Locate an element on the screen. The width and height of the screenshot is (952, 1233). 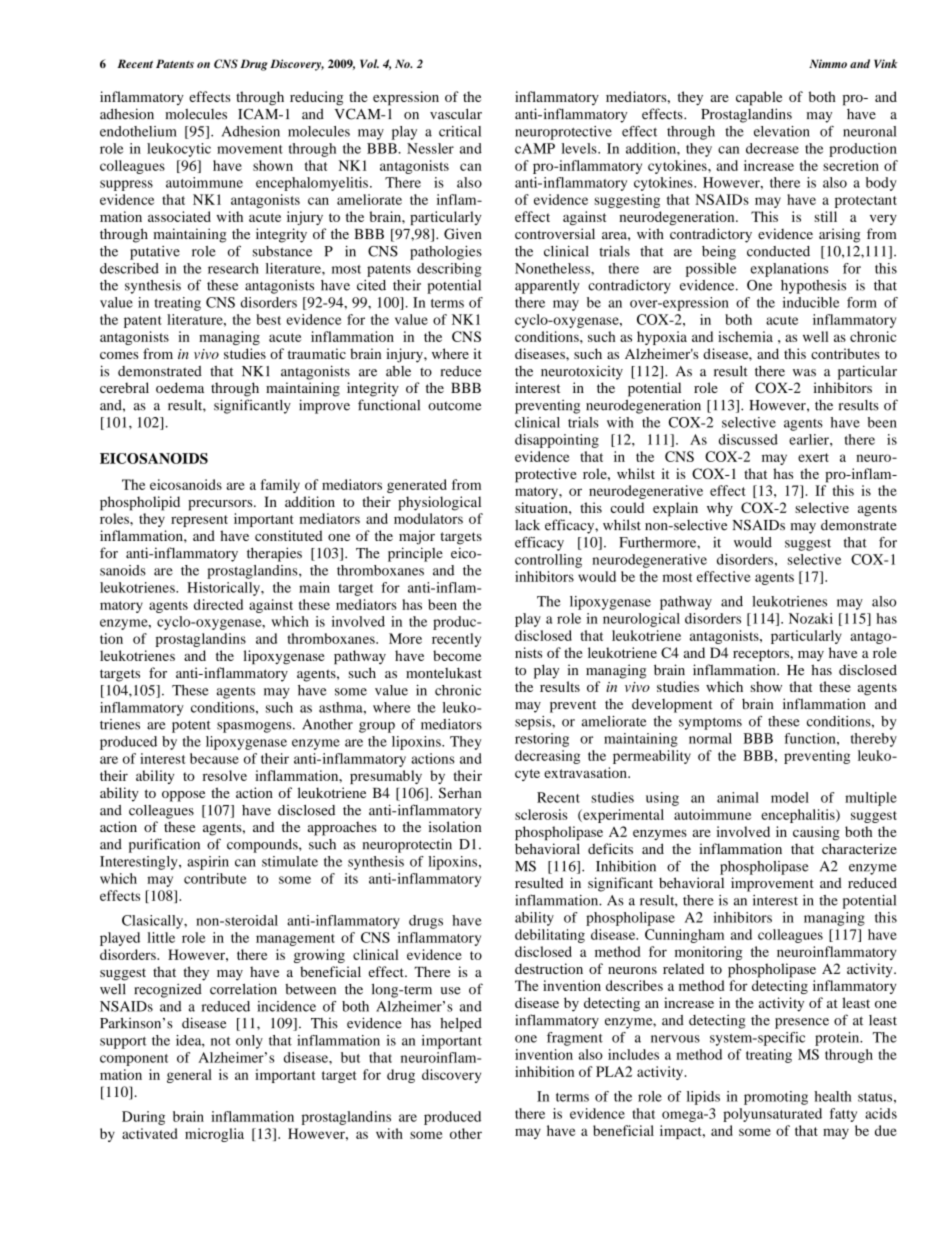
critical is located at coordinates (460, 131).
